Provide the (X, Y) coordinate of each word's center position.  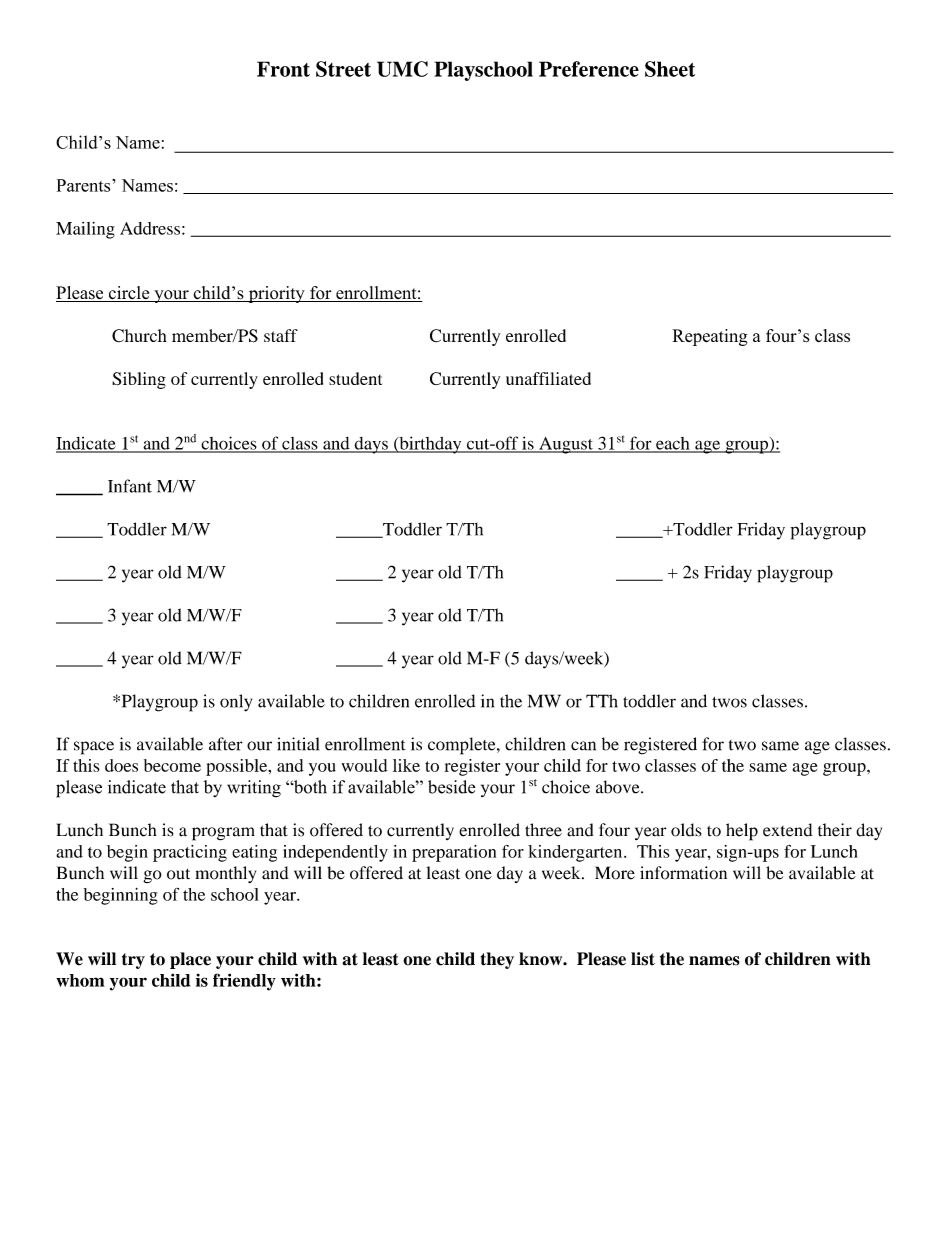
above (619, 787)
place (190, 960)
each (673, 444)
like (406, 765)
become (172, 765)
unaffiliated (548, 378)
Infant (130, 486)
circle (129, 294)
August (566, 445)
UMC (402, 69)
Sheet (670, 69)
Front (283, 69)
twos (729, 702)
